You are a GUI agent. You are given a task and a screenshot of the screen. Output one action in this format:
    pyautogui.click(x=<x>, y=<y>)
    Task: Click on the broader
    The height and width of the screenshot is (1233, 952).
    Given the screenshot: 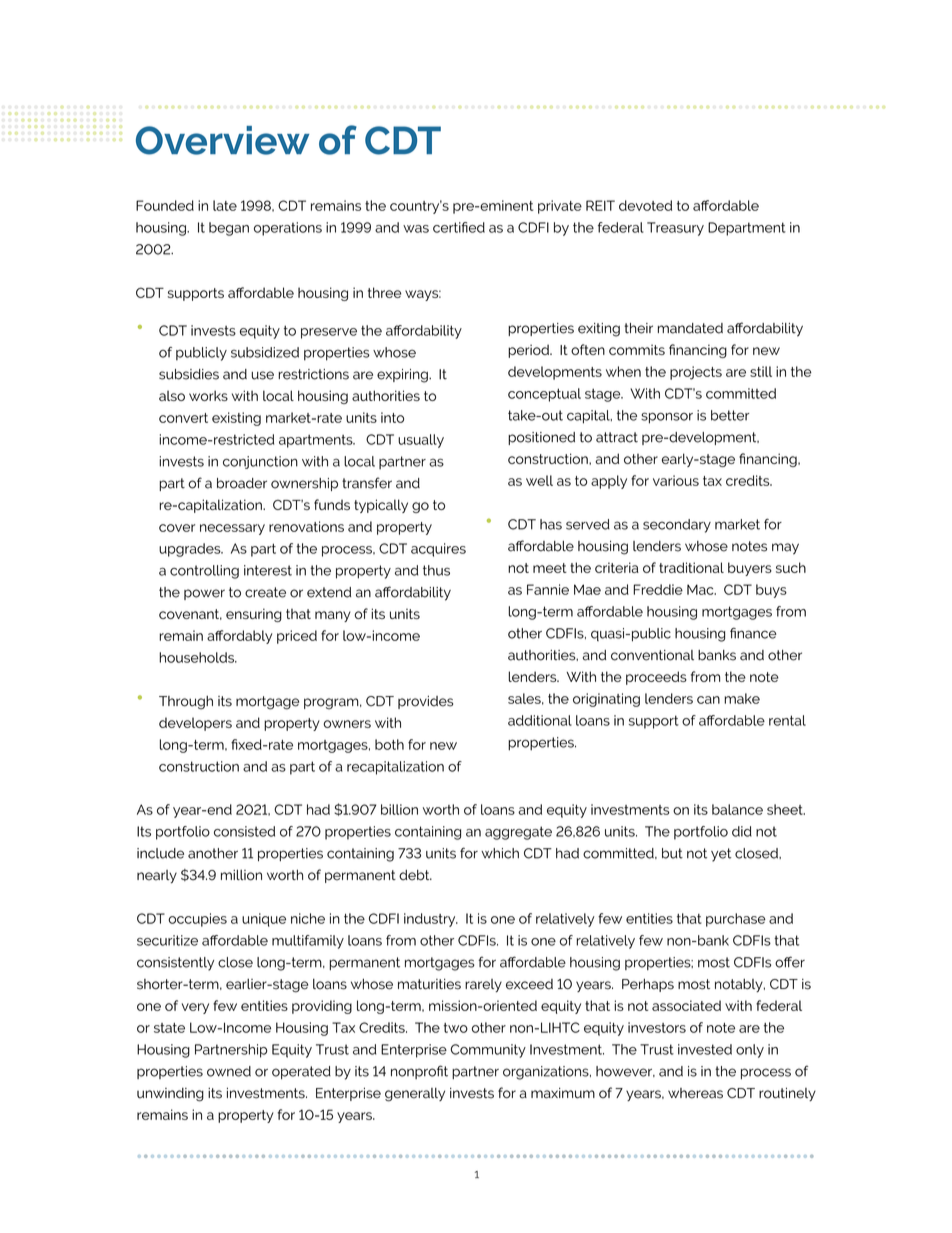 What is the action you would take?
    pyautogui.click(x=242, y=483)
